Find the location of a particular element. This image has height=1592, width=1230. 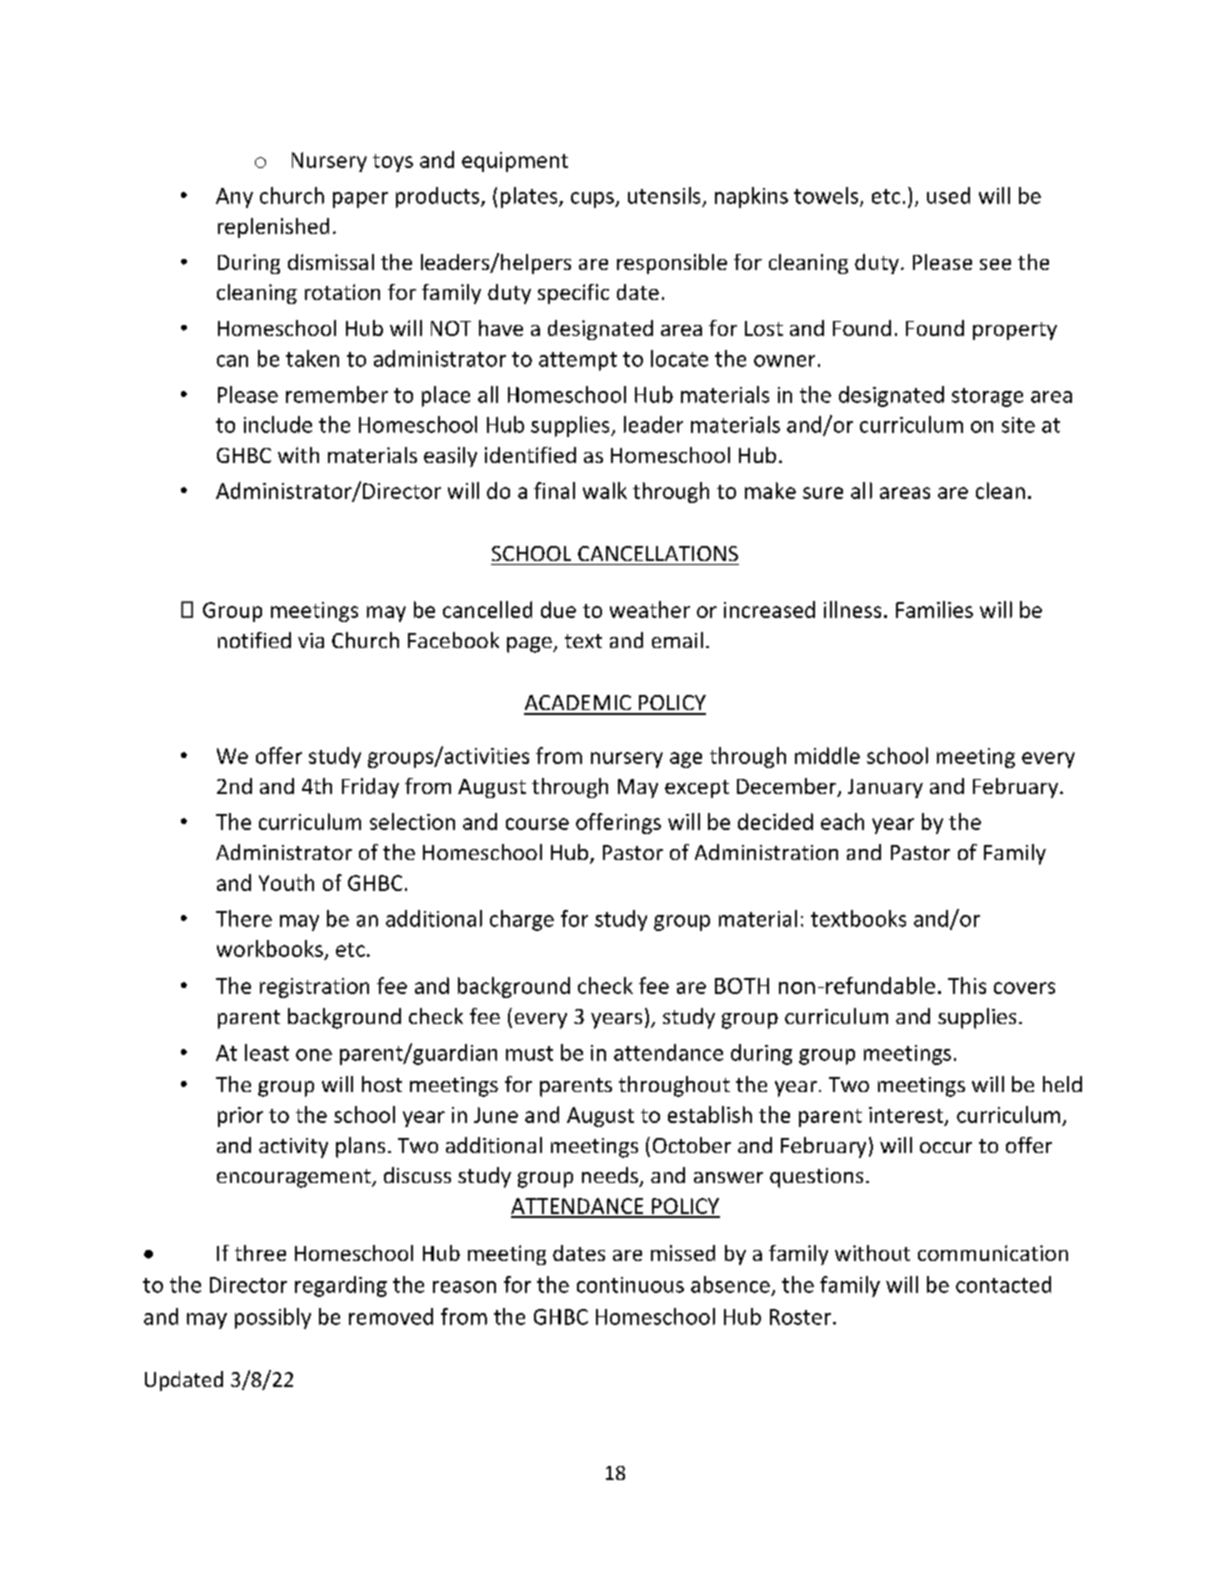

except is located at coordinates (697, 789).
